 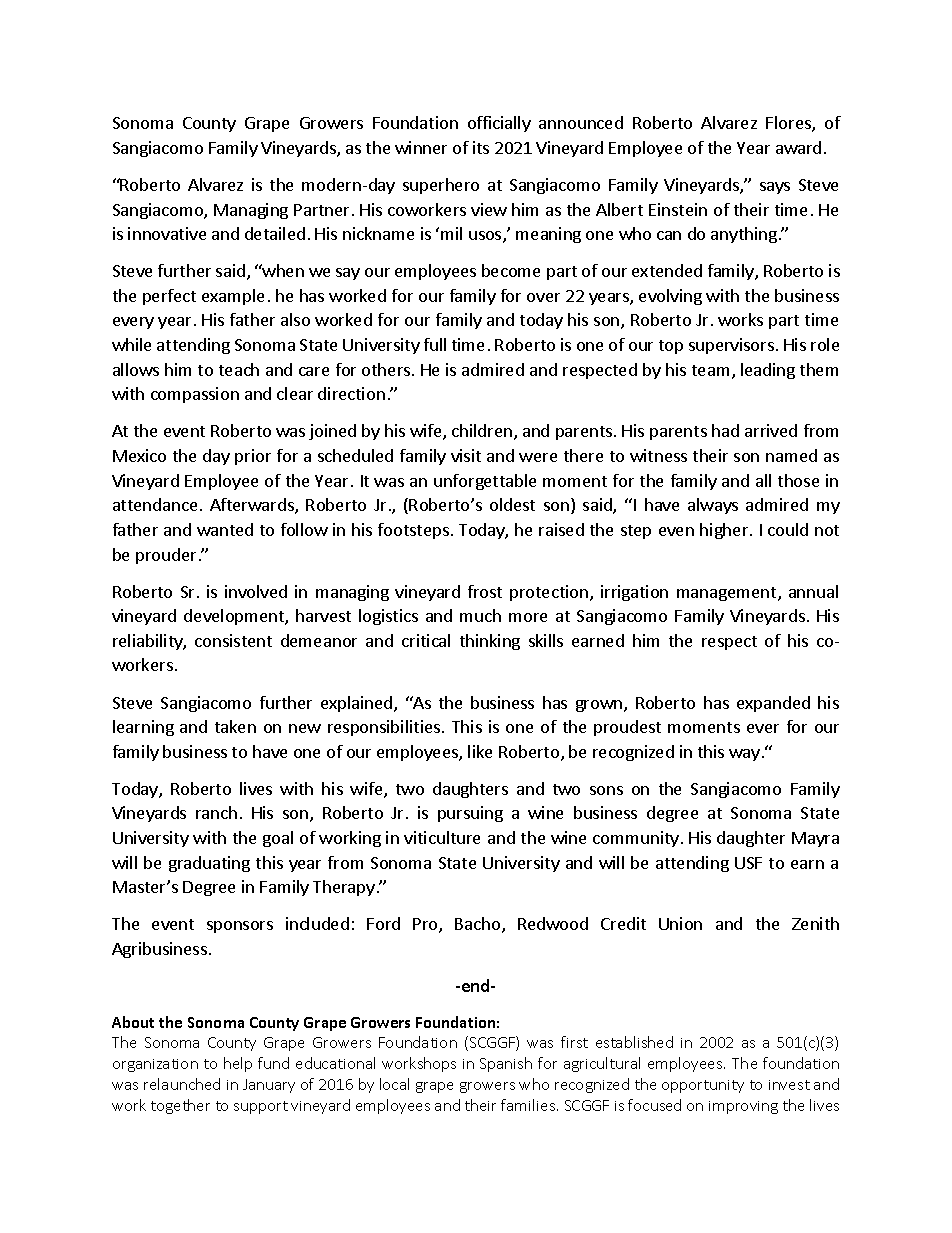 What do you see at coordinates (743, 1107) in the screenshot?
I see `improving` at bounding box center [743, 1107].
